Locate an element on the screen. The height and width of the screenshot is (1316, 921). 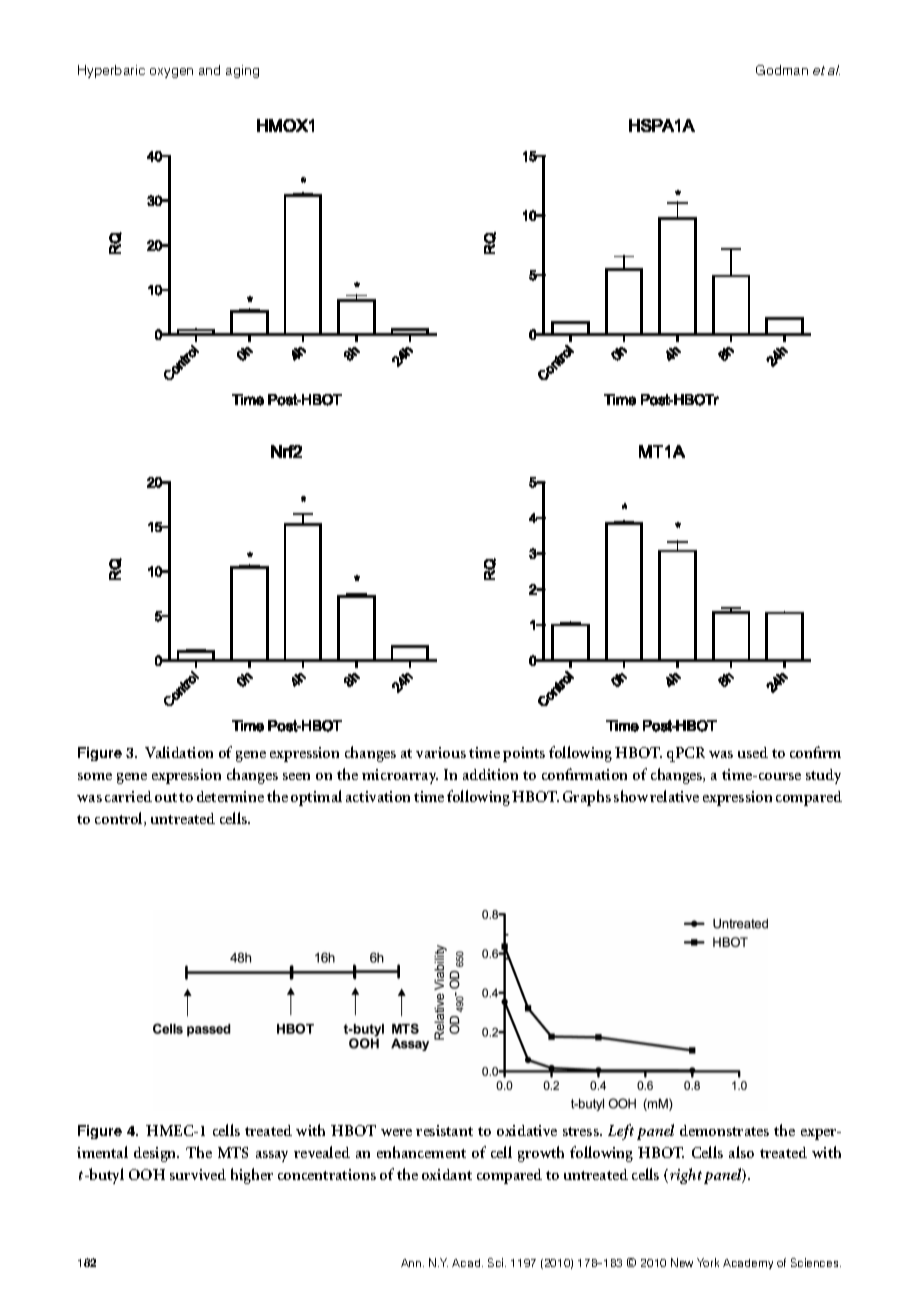
points is located at coordinates (524, 754).
